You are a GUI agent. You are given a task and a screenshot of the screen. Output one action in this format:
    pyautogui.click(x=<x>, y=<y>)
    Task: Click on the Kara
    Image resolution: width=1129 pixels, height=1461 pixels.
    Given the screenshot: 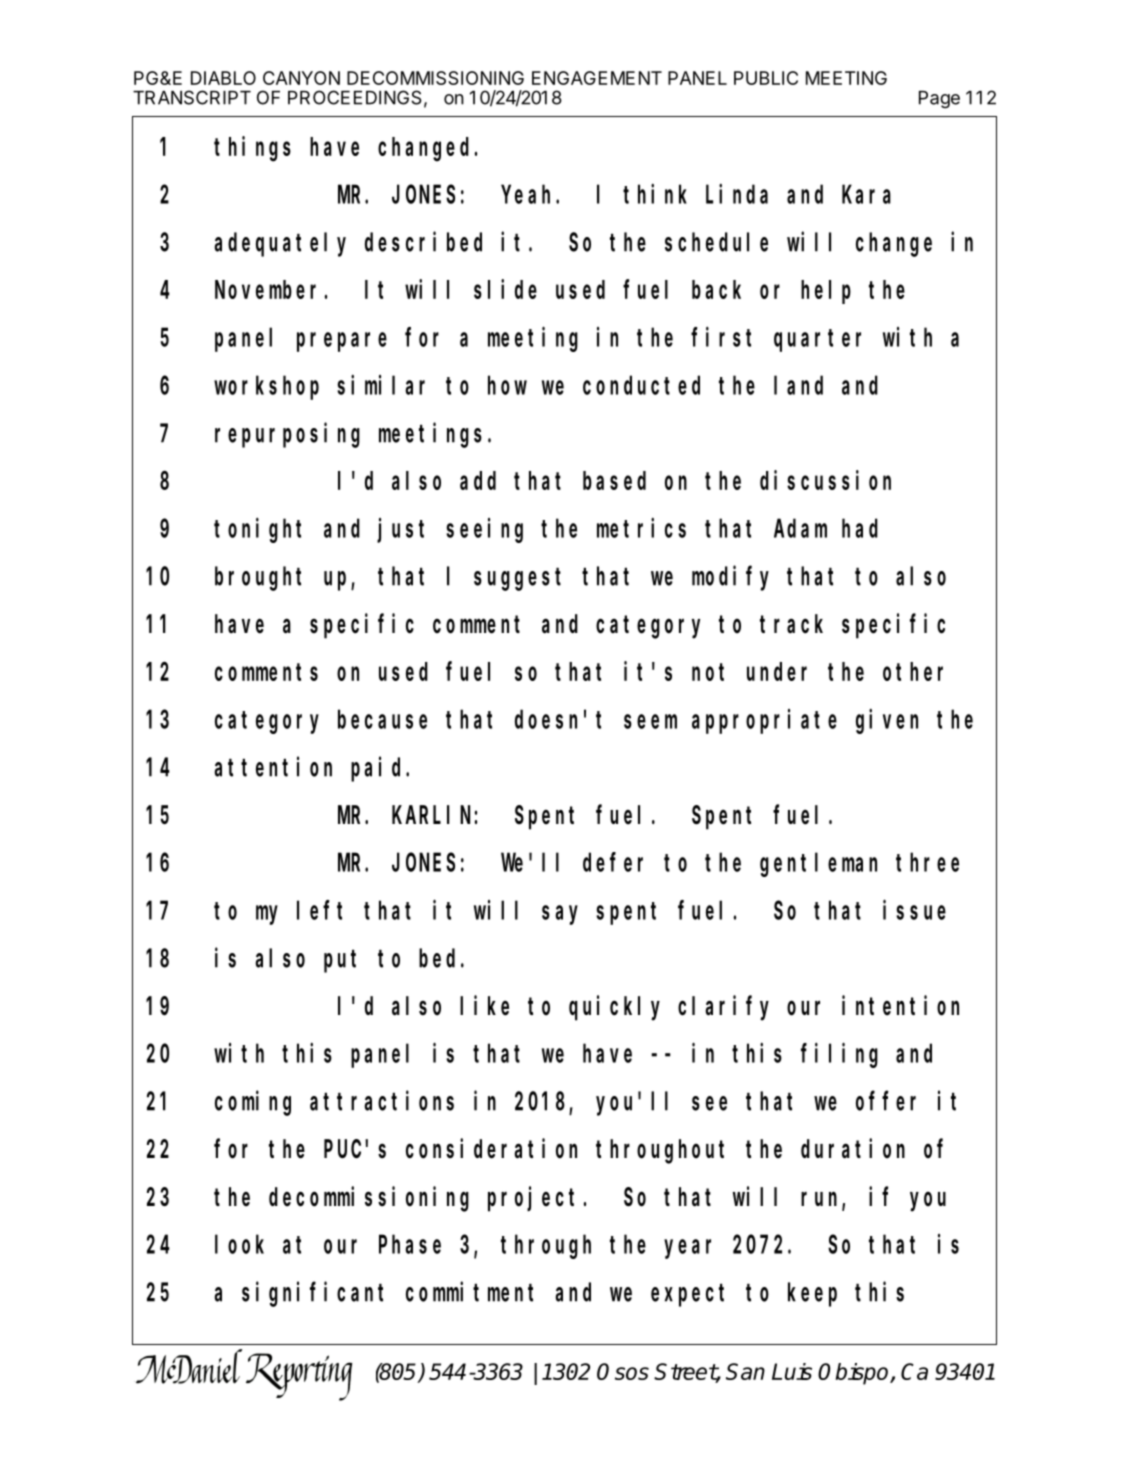 What is the action you would take?
    pyautogui.click(x=866, y=195)
